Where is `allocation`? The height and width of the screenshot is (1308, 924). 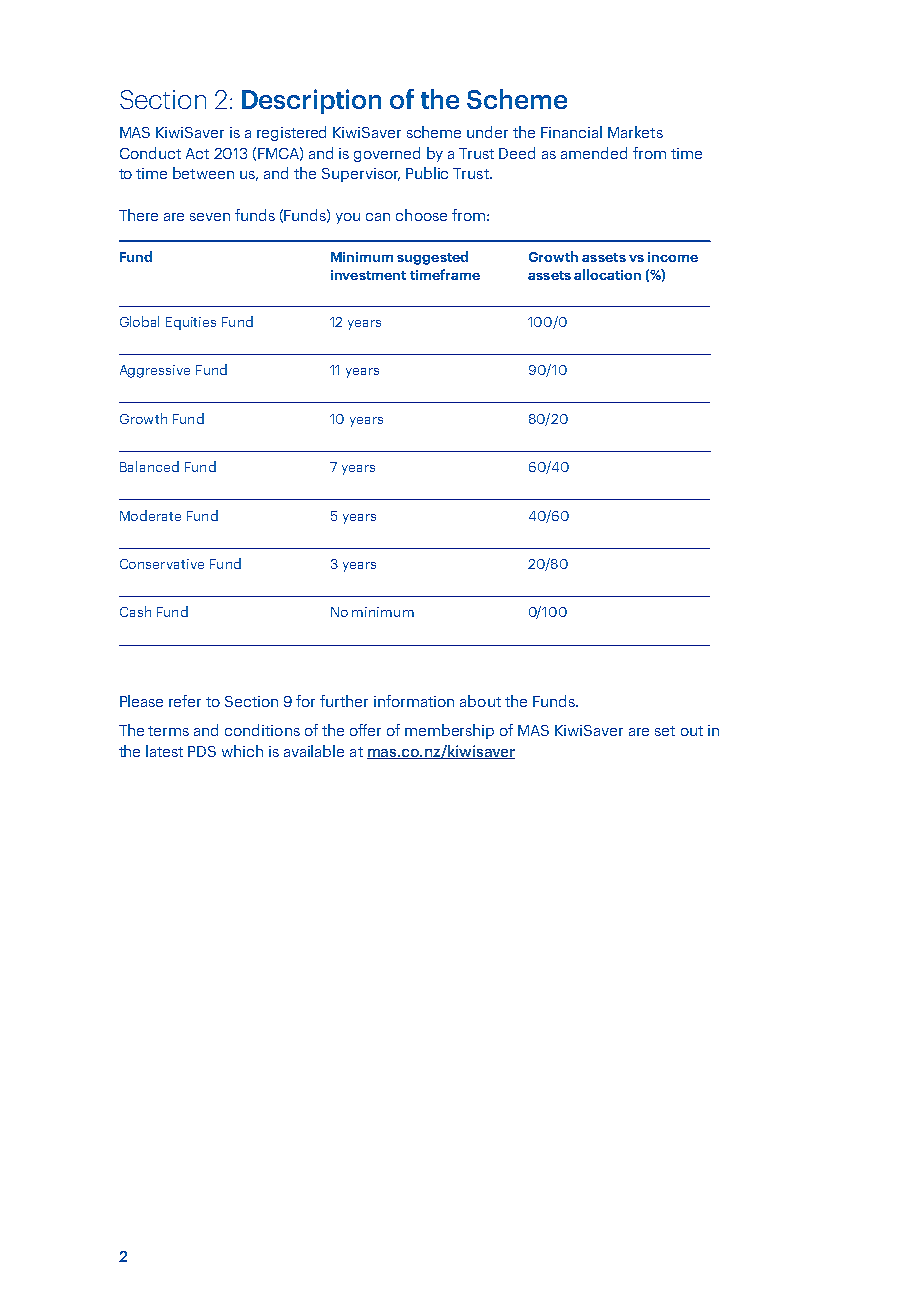 allocation is located at coordinates (607, 274).
